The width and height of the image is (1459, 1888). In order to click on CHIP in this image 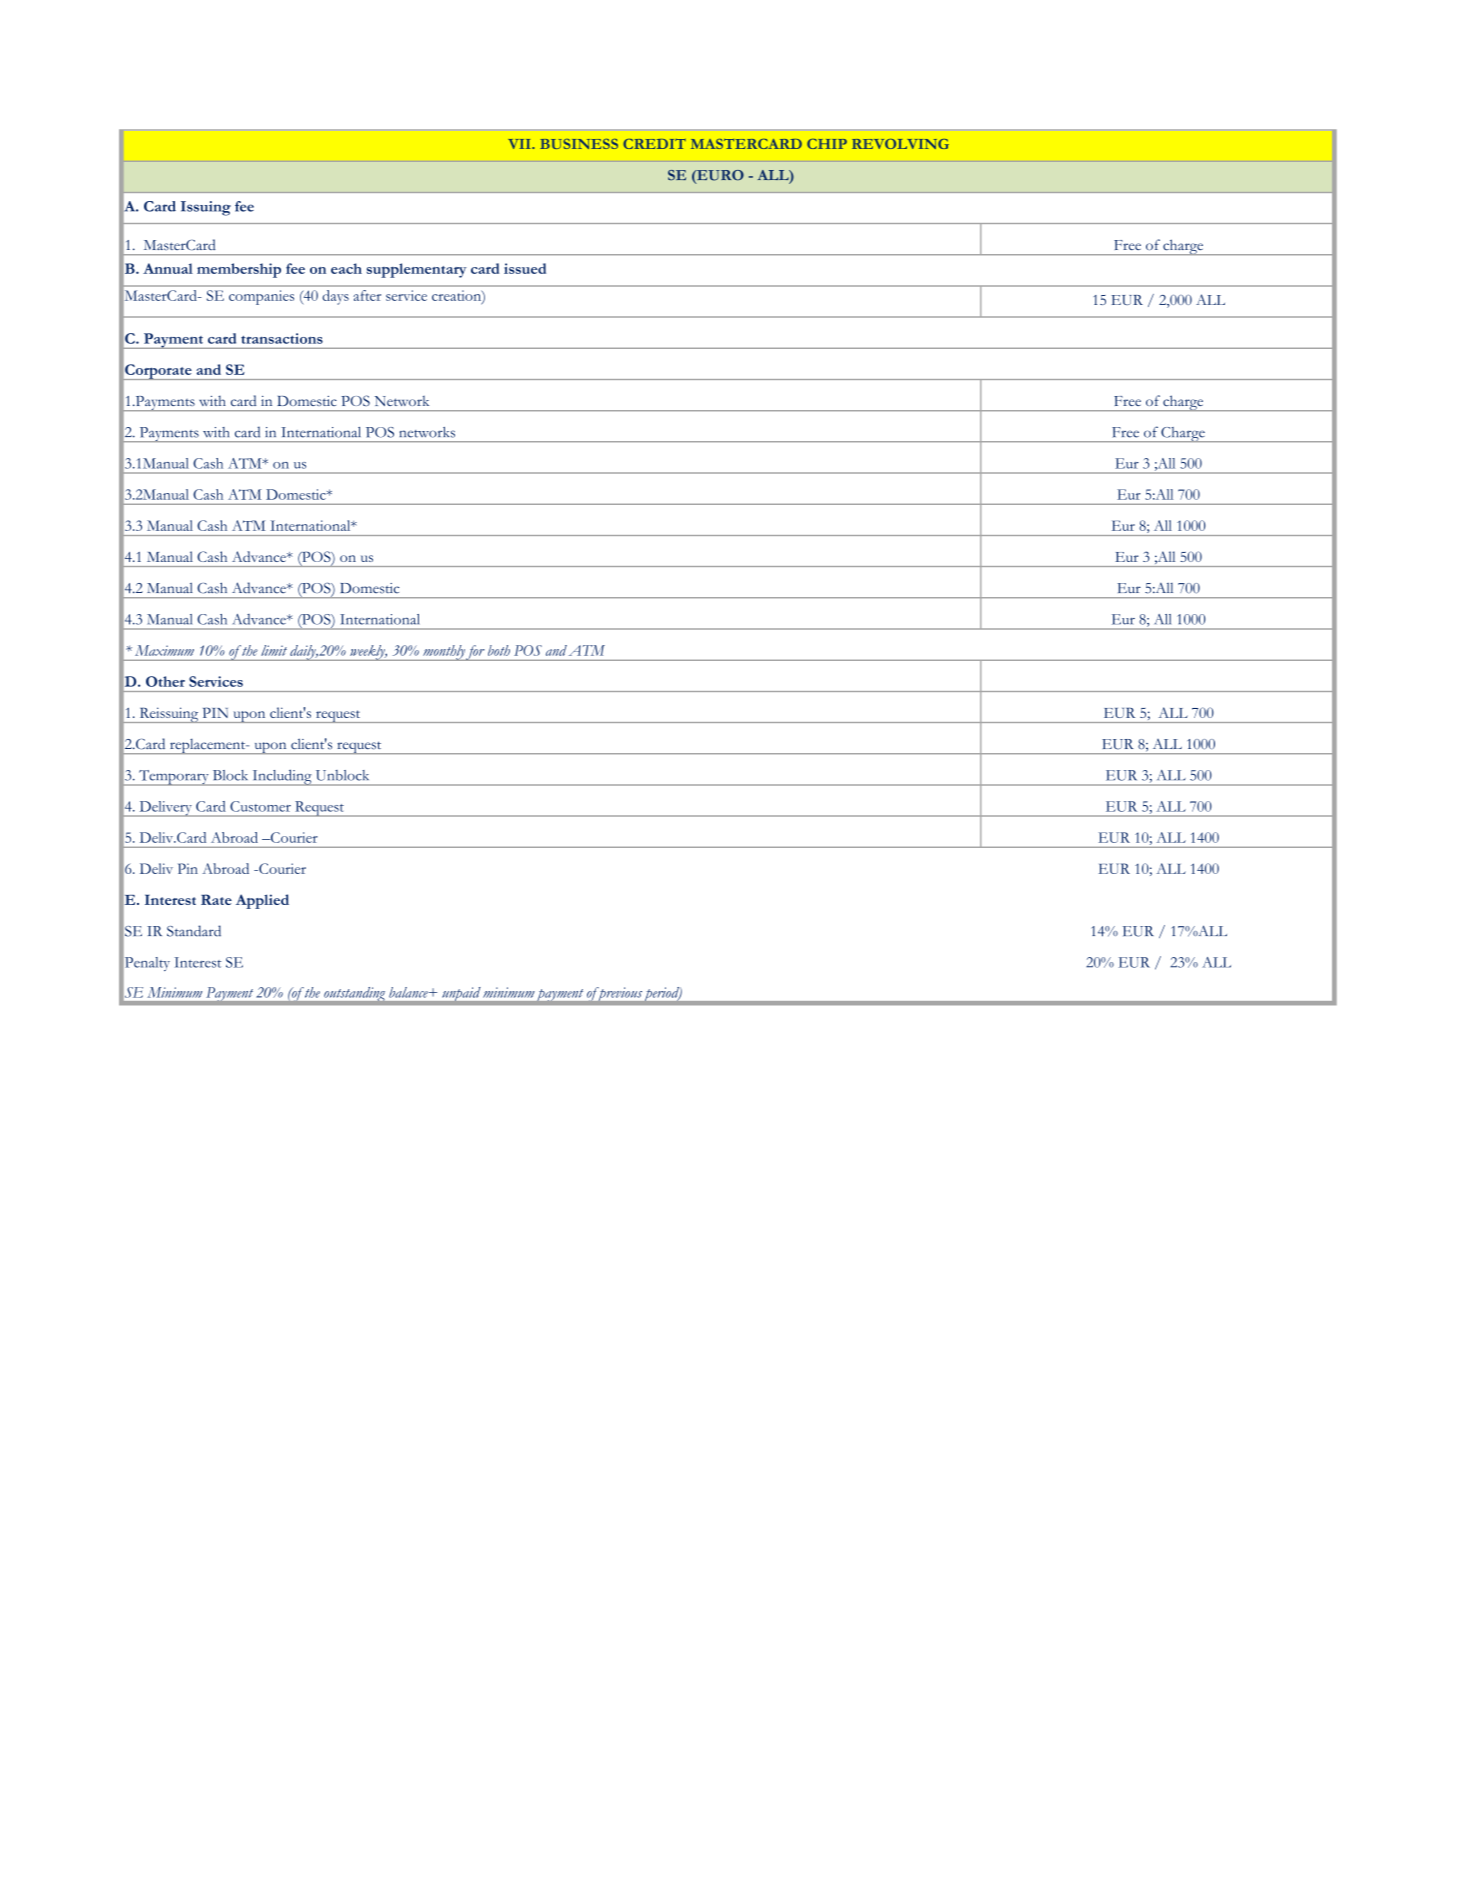, I will do `click(827, 144)`.
